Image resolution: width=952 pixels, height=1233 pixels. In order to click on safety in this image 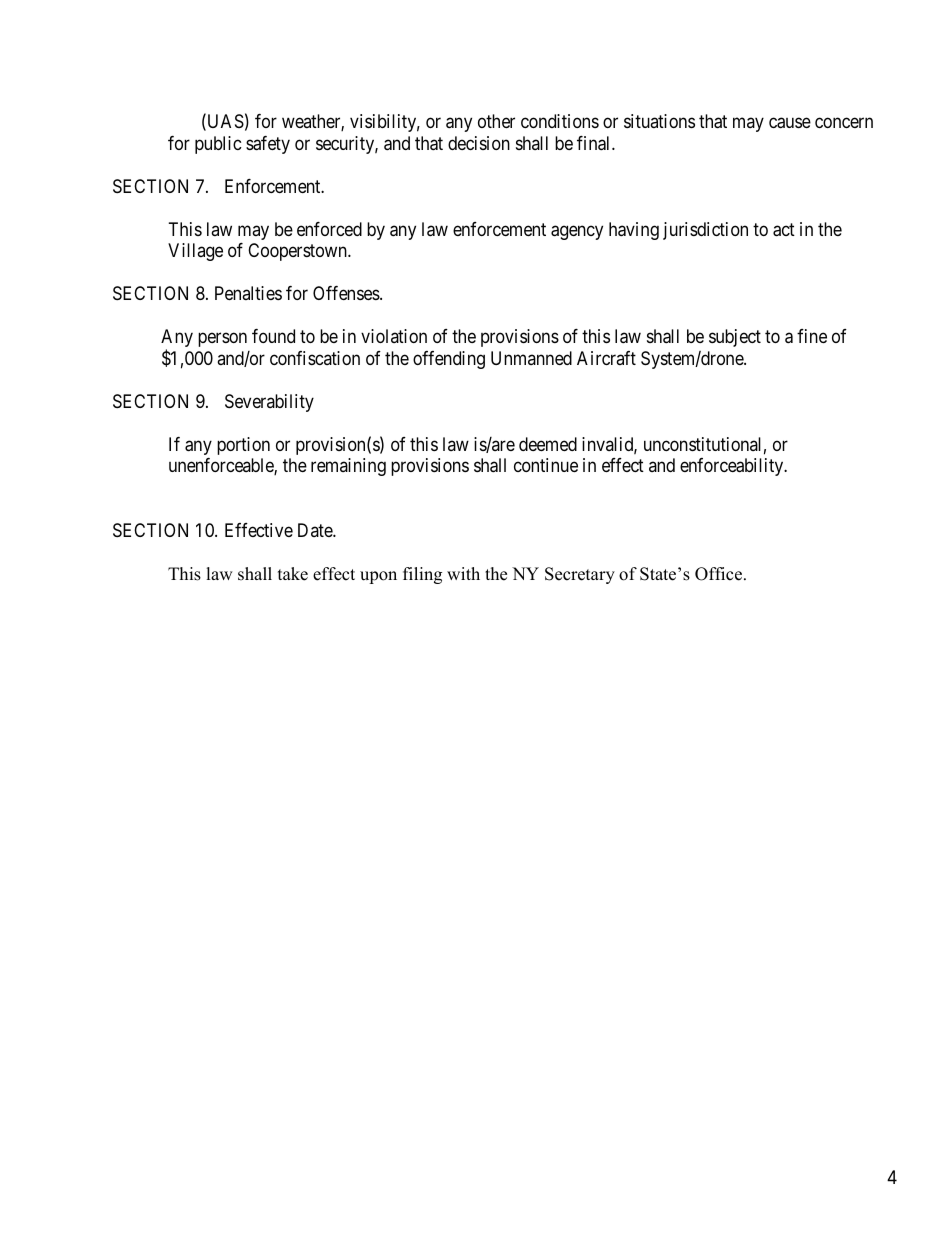, I will do `click(268, 145)`.
